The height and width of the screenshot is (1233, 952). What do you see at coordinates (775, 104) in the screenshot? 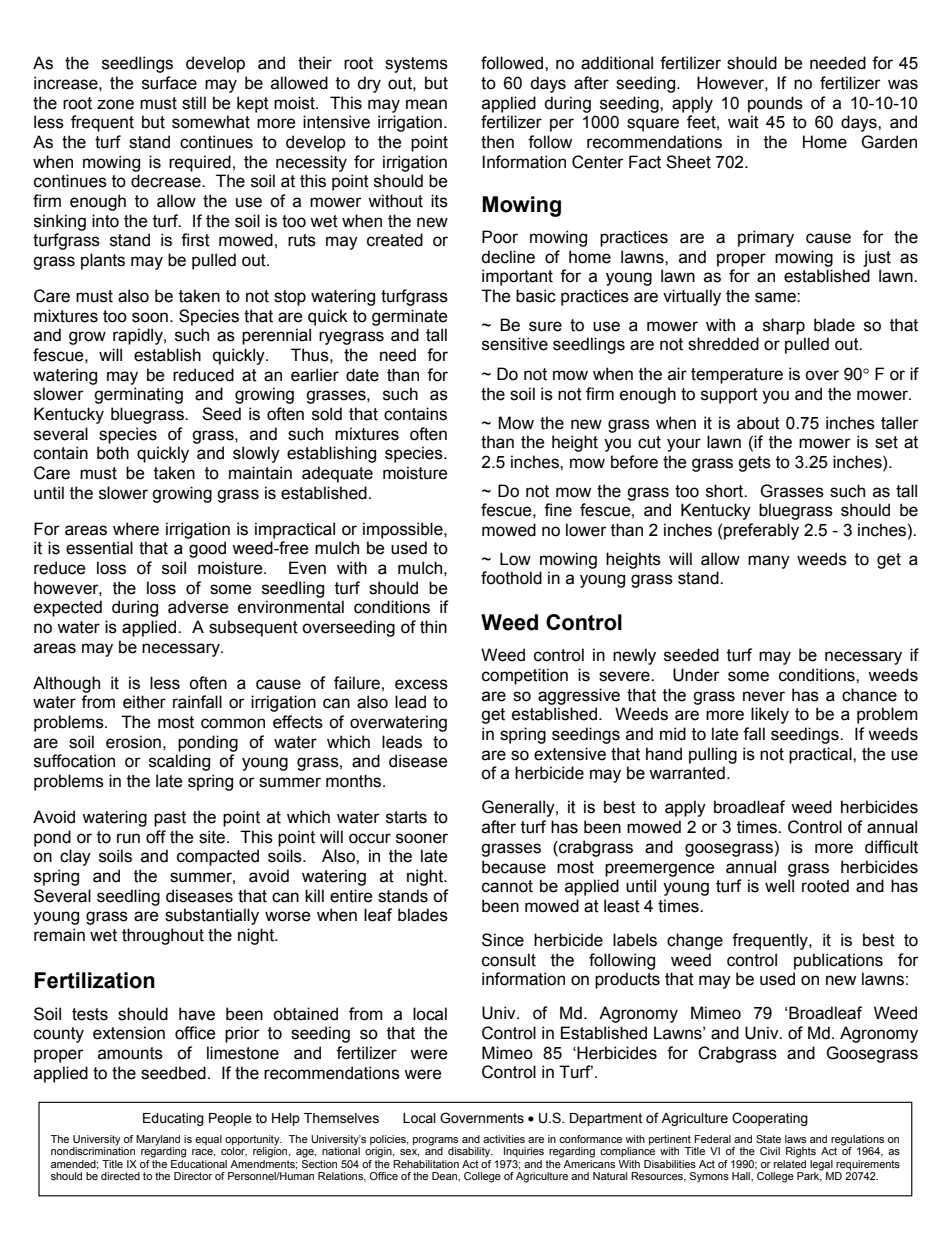
I see `pounds` at bounding box center [775, 104].
